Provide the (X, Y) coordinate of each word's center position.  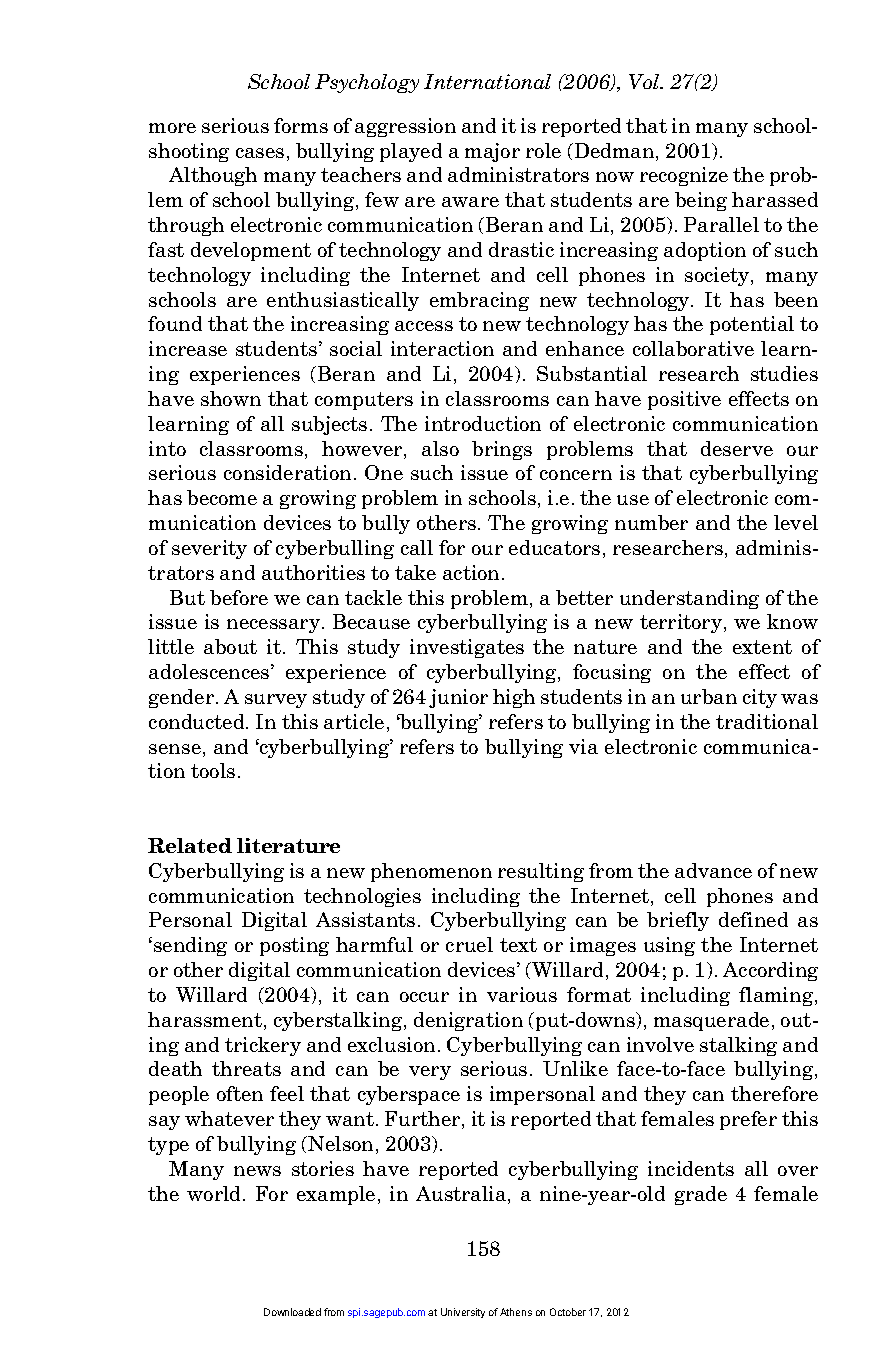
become (222, 497)
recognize (684, 176)
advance (713, 870)
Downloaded (292, 1312)
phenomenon (431, 872)
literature (288, 845)
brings (502, 450)
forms (301, 125)
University (463, 1313)
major (492, 152)
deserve (737, 448)
